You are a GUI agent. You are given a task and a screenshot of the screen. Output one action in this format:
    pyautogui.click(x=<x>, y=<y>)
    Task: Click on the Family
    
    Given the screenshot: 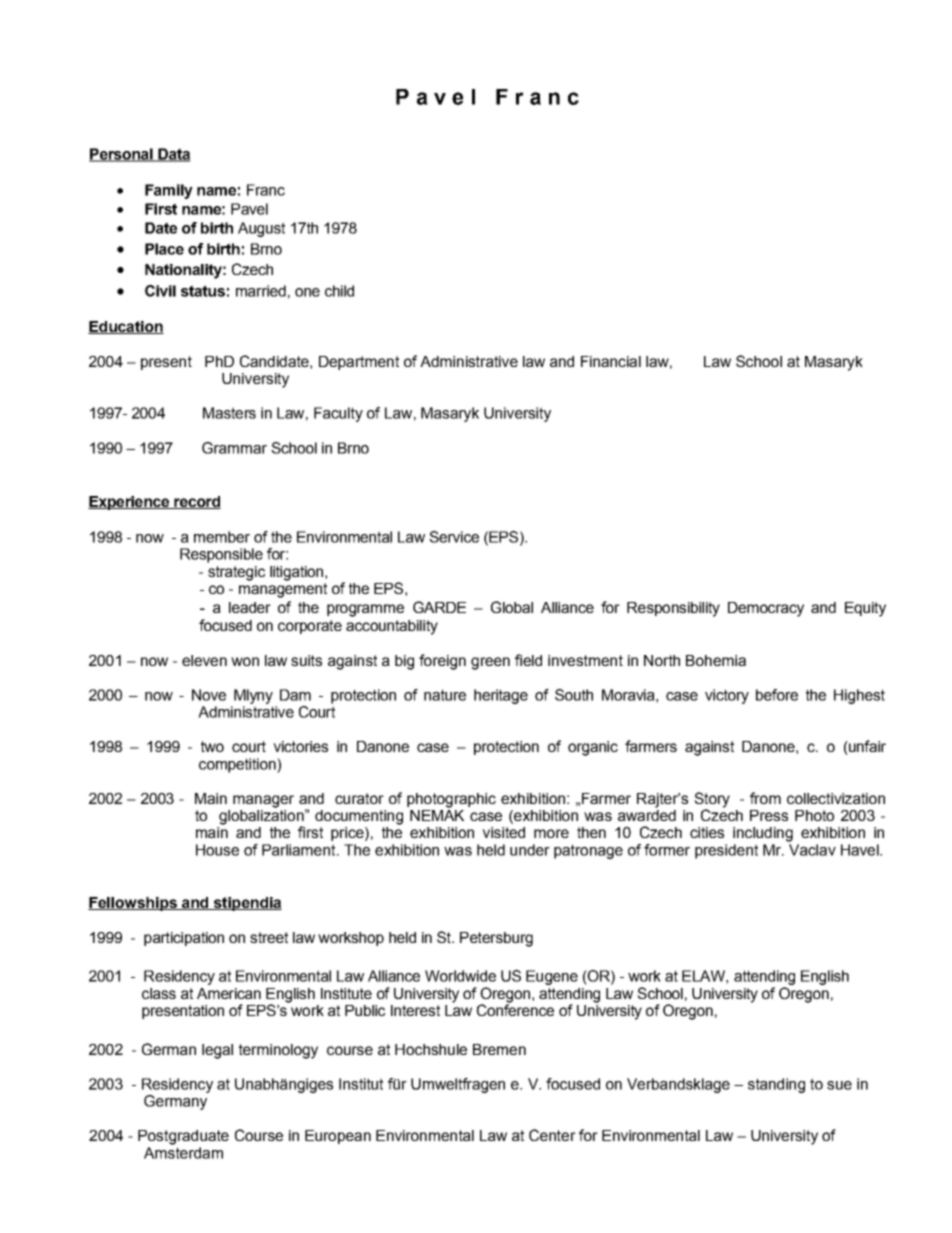 What is the action you would take?
    pyautogui.click(x=169, y=191)
